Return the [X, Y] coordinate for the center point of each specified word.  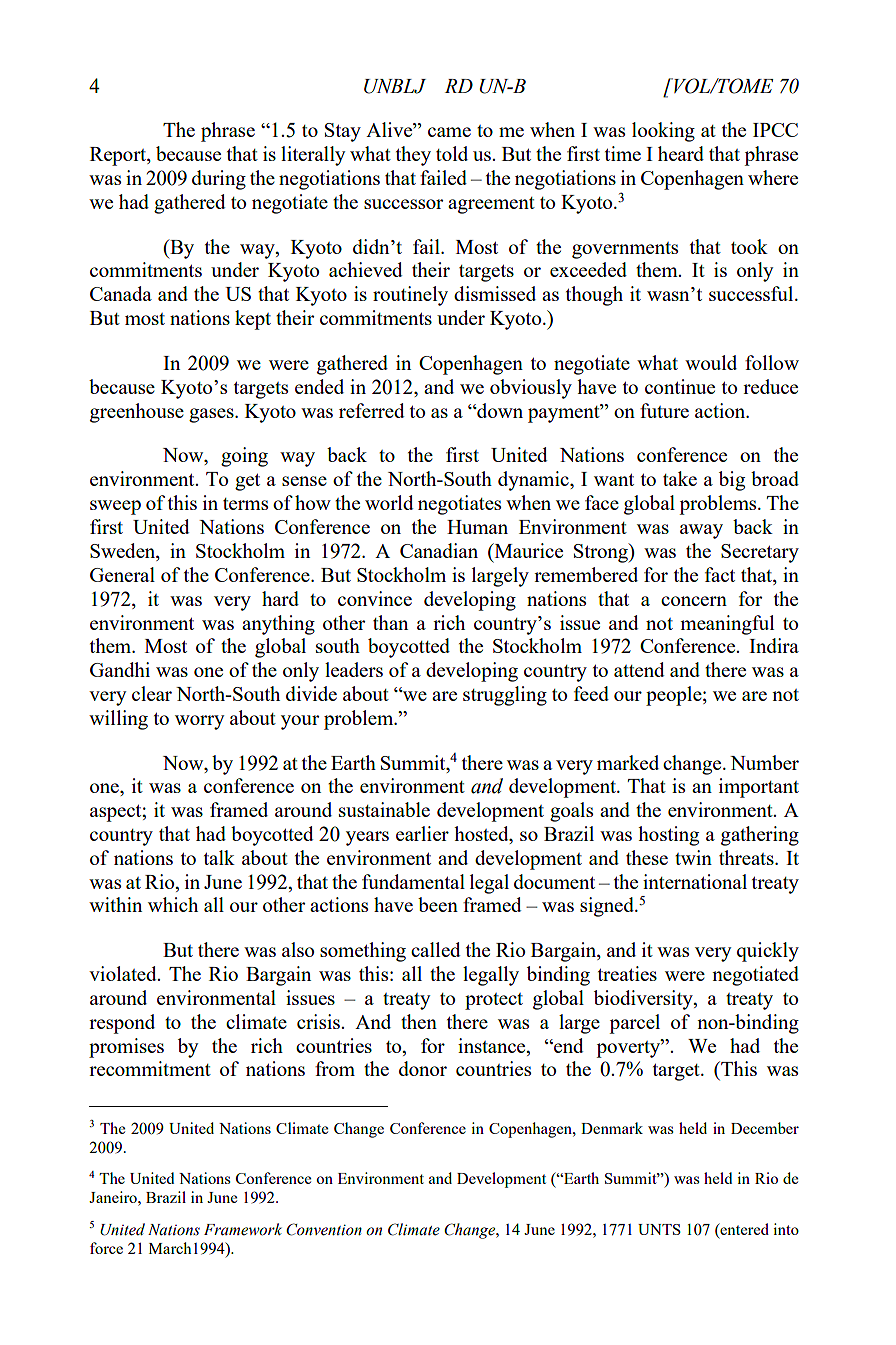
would [711, 362]
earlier [422, 833]
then [419, 1021]
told [452, 153]
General [122, 574]
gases [212, 415]
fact [720, 574]
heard [681, 153]
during [219, 180]
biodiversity [644, 1000]
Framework [243, 1229]
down [499, 410]
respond [122, 1024]
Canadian [439, 550]
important [759, 788]
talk [219, 857]
